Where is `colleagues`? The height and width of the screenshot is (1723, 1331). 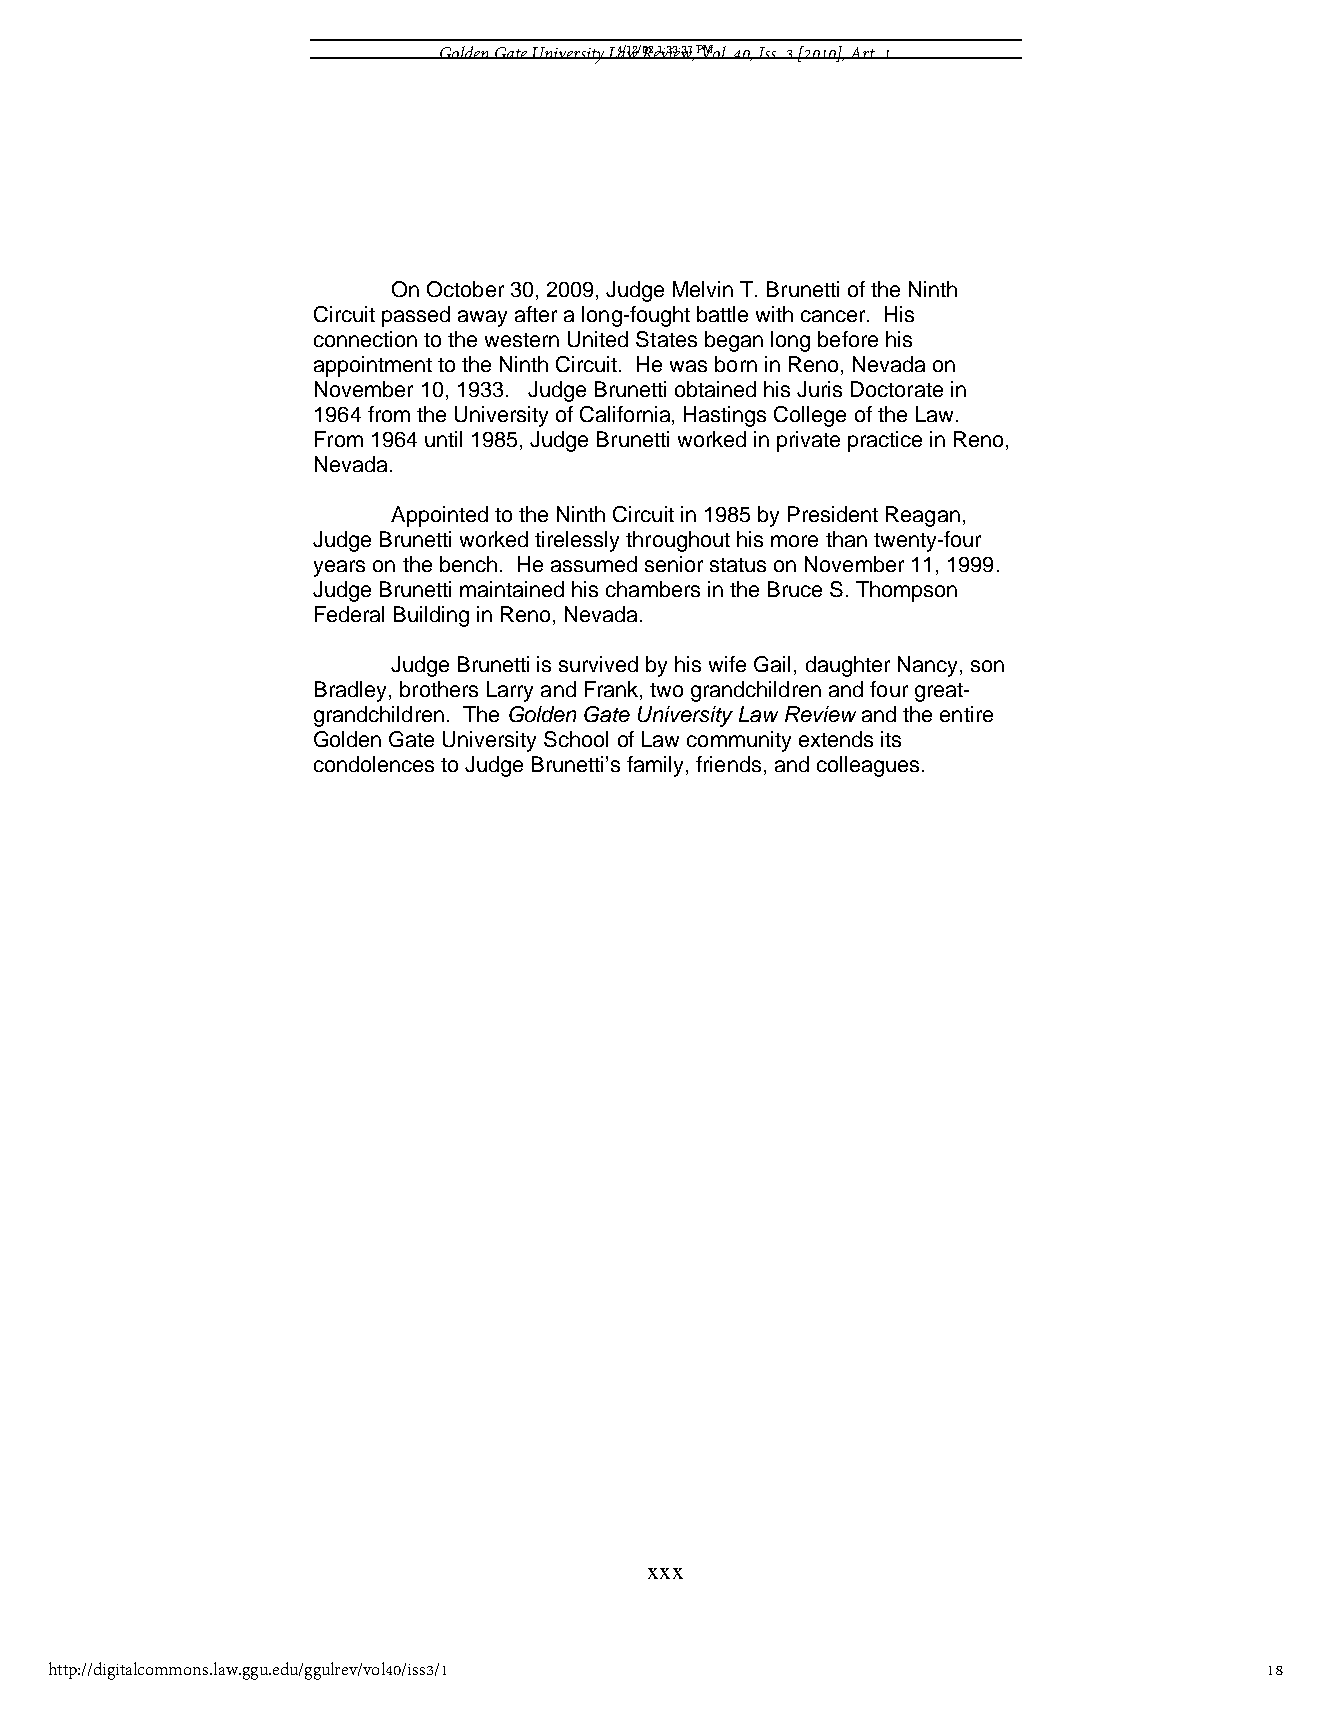
colleagues is located at coordinates (868, 766).
